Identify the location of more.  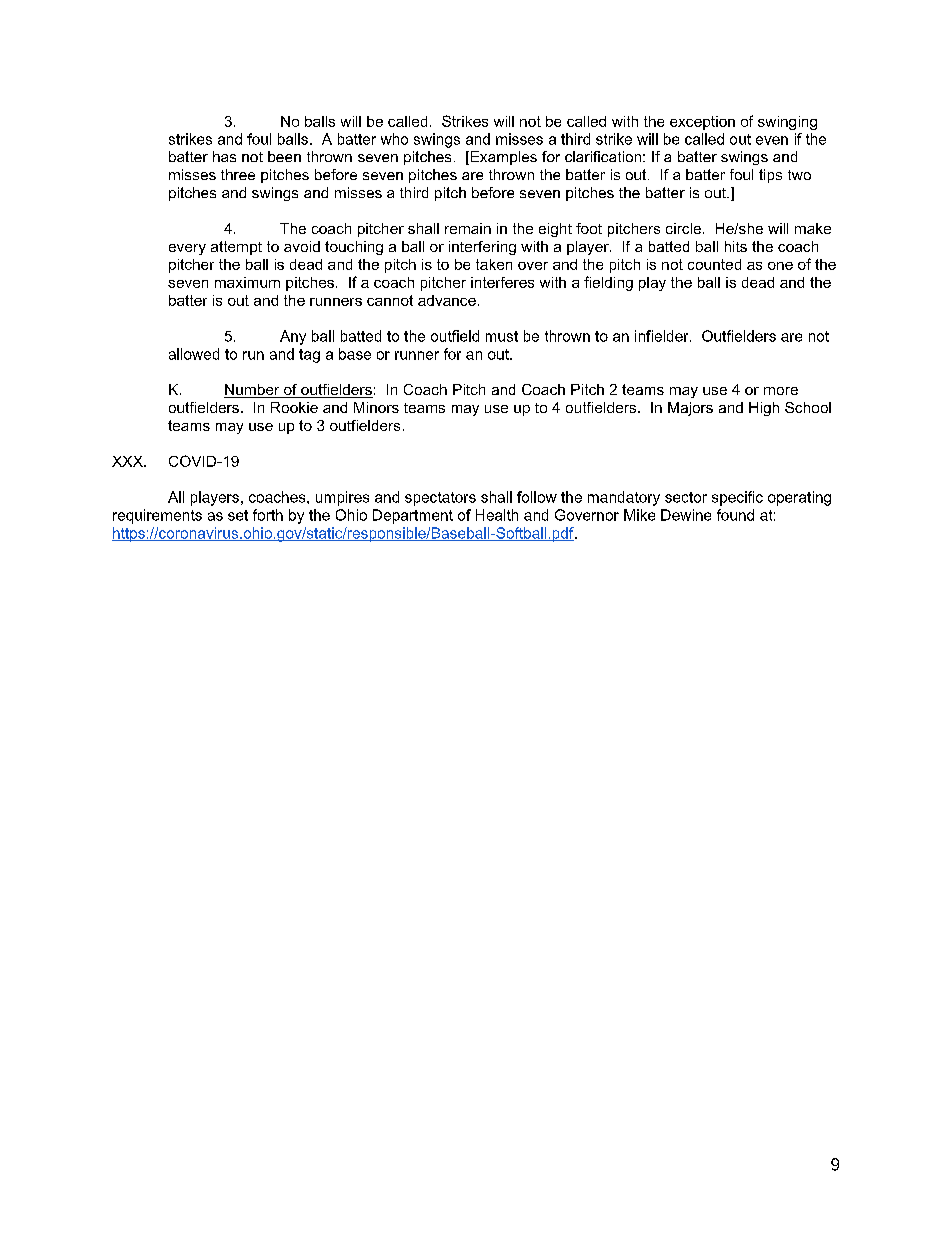
(781, 391).
